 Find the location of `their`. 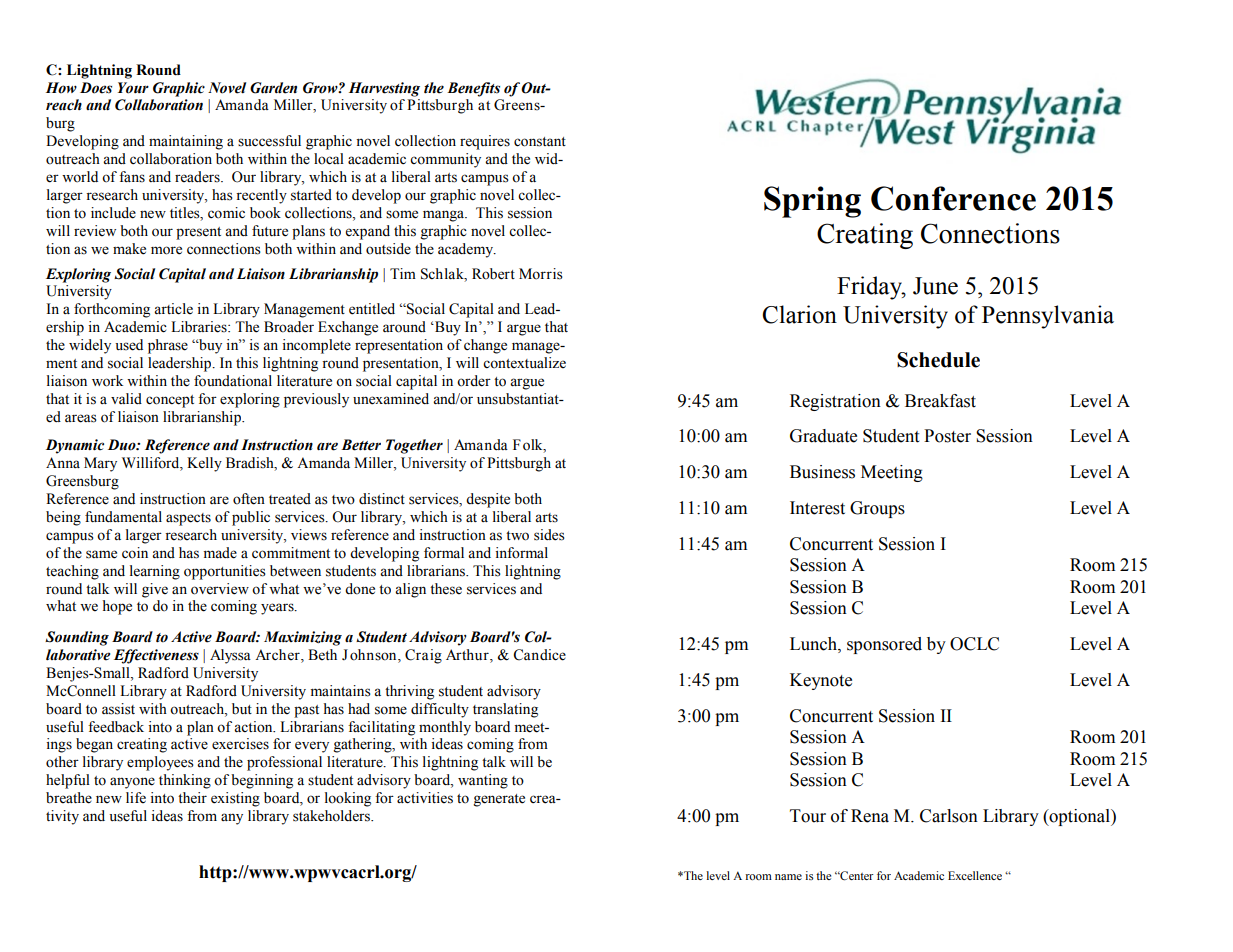

their is located at coordinates (192, 798).
